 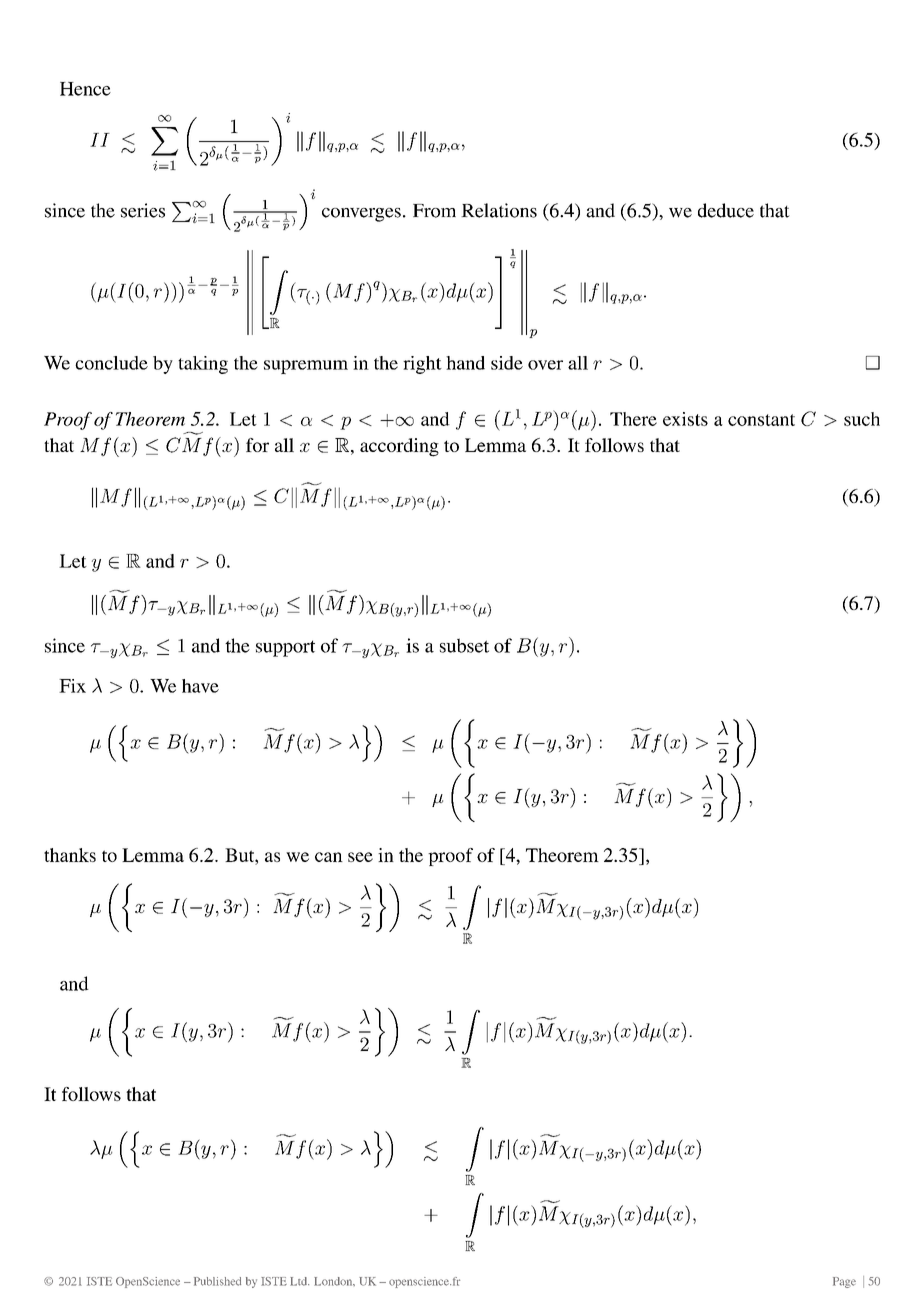 What do you see at coordinates (334, 1281) in the image?
I see `London` at bounding box center [334, 1281].
